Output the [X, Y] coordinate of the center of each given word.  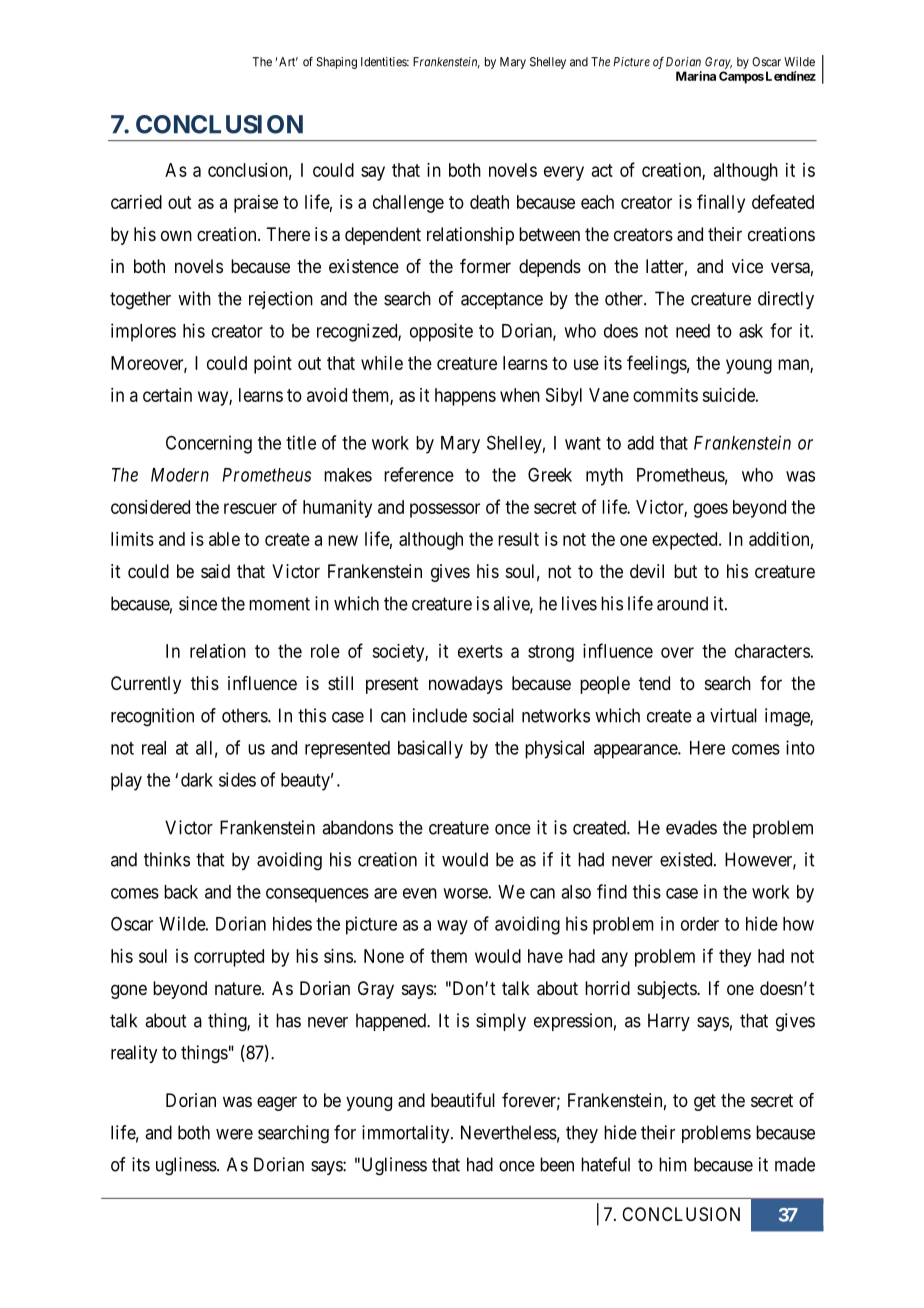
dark [197, 780]
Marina [696, 76]
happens [465, 397]
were [234, 1134]
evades [691, 827]
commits [665, 395]
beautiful [463, 1100]
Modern [180, 475]
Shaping [336, 63]
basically [430, 749]
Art [288, 62]
